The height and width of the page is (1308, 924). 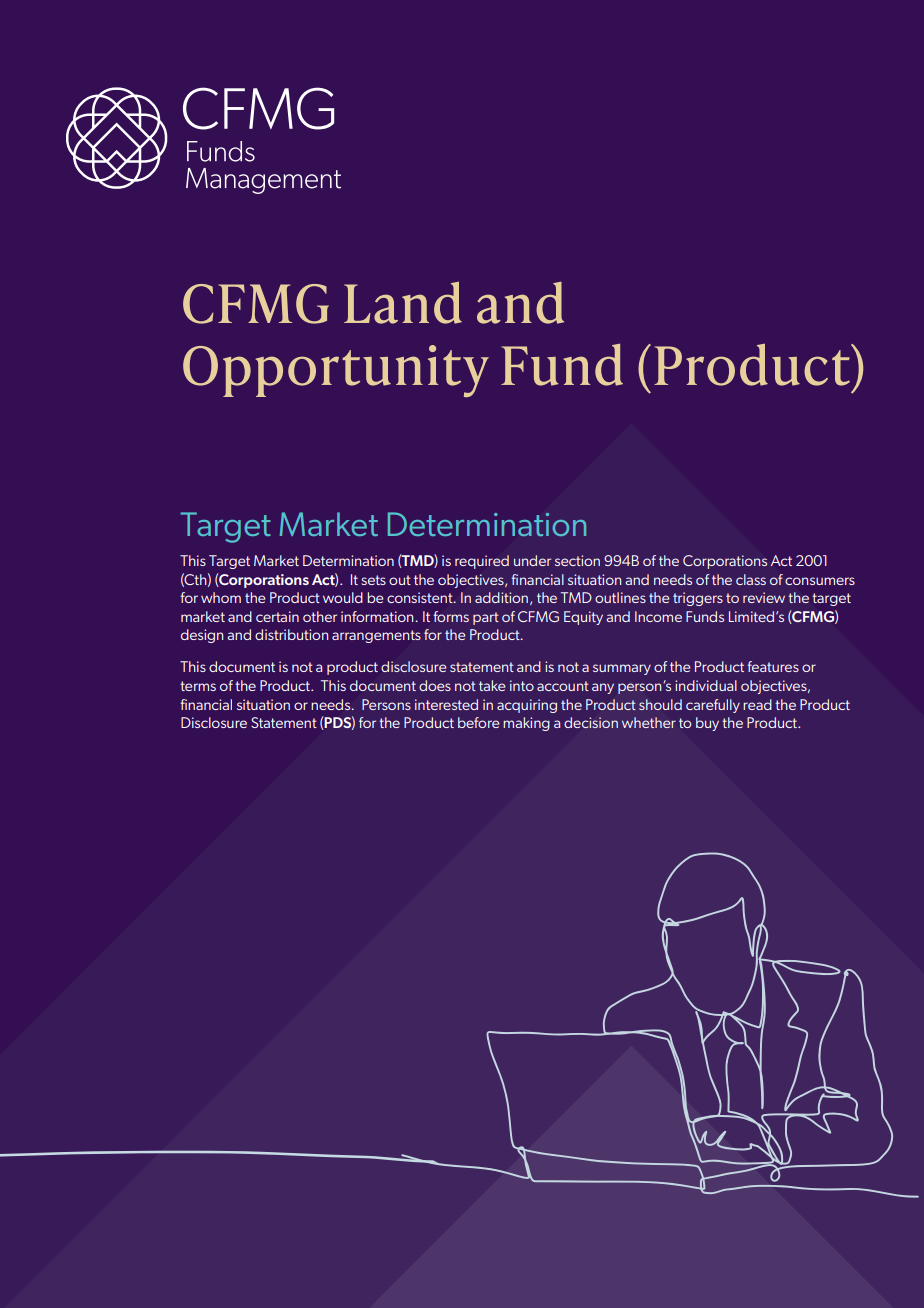 What do you see at coordinates (577, 560) in the page?
I see `section` at bounding box center [577, 560].
